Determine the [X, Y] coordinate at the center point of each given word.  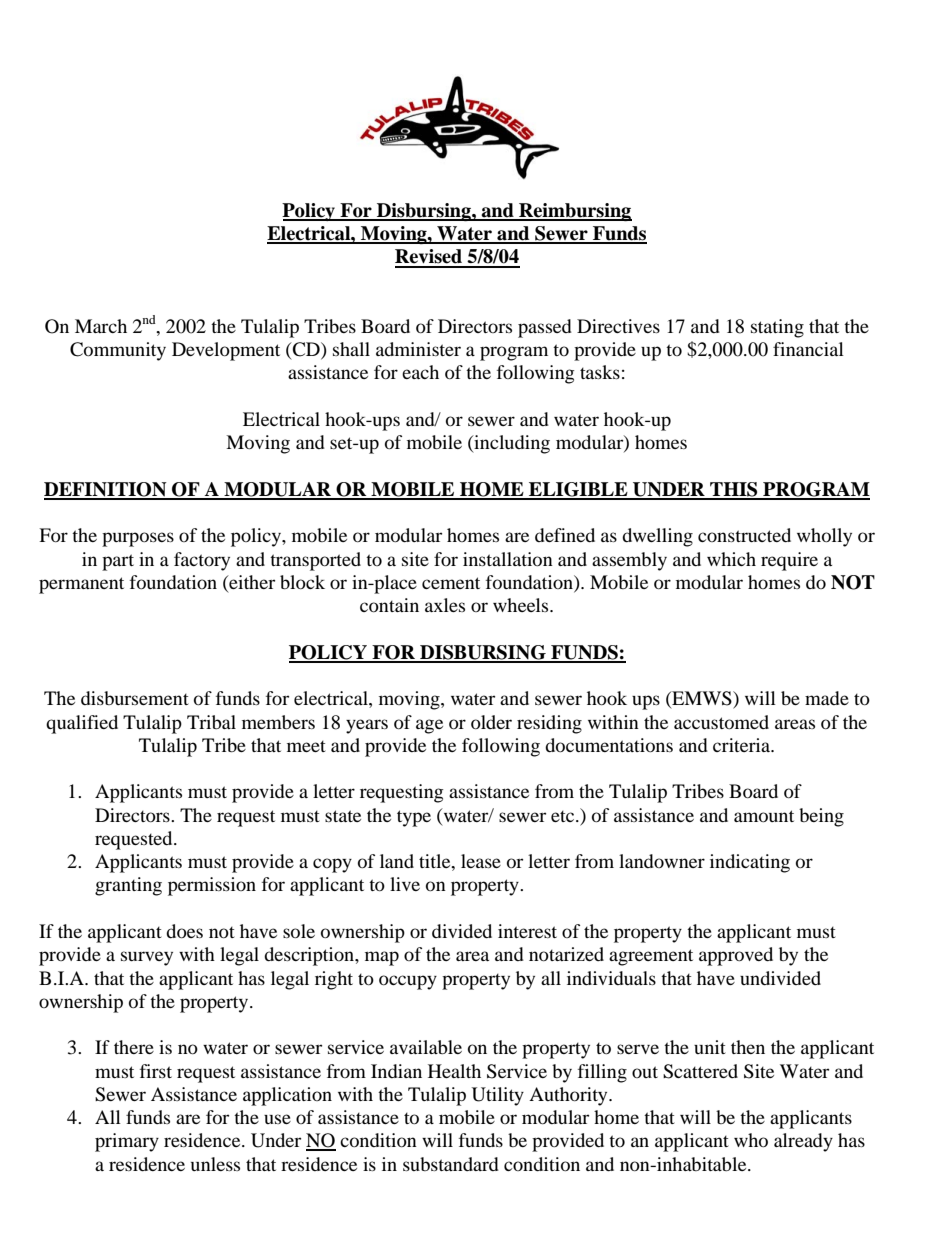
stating [777, 328]
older [491, 722]
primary [127, 1142]
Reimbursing [574, 212]
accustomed [721, 722]
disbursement [135, 698]
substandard [451, 1164]
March [101, 326]
